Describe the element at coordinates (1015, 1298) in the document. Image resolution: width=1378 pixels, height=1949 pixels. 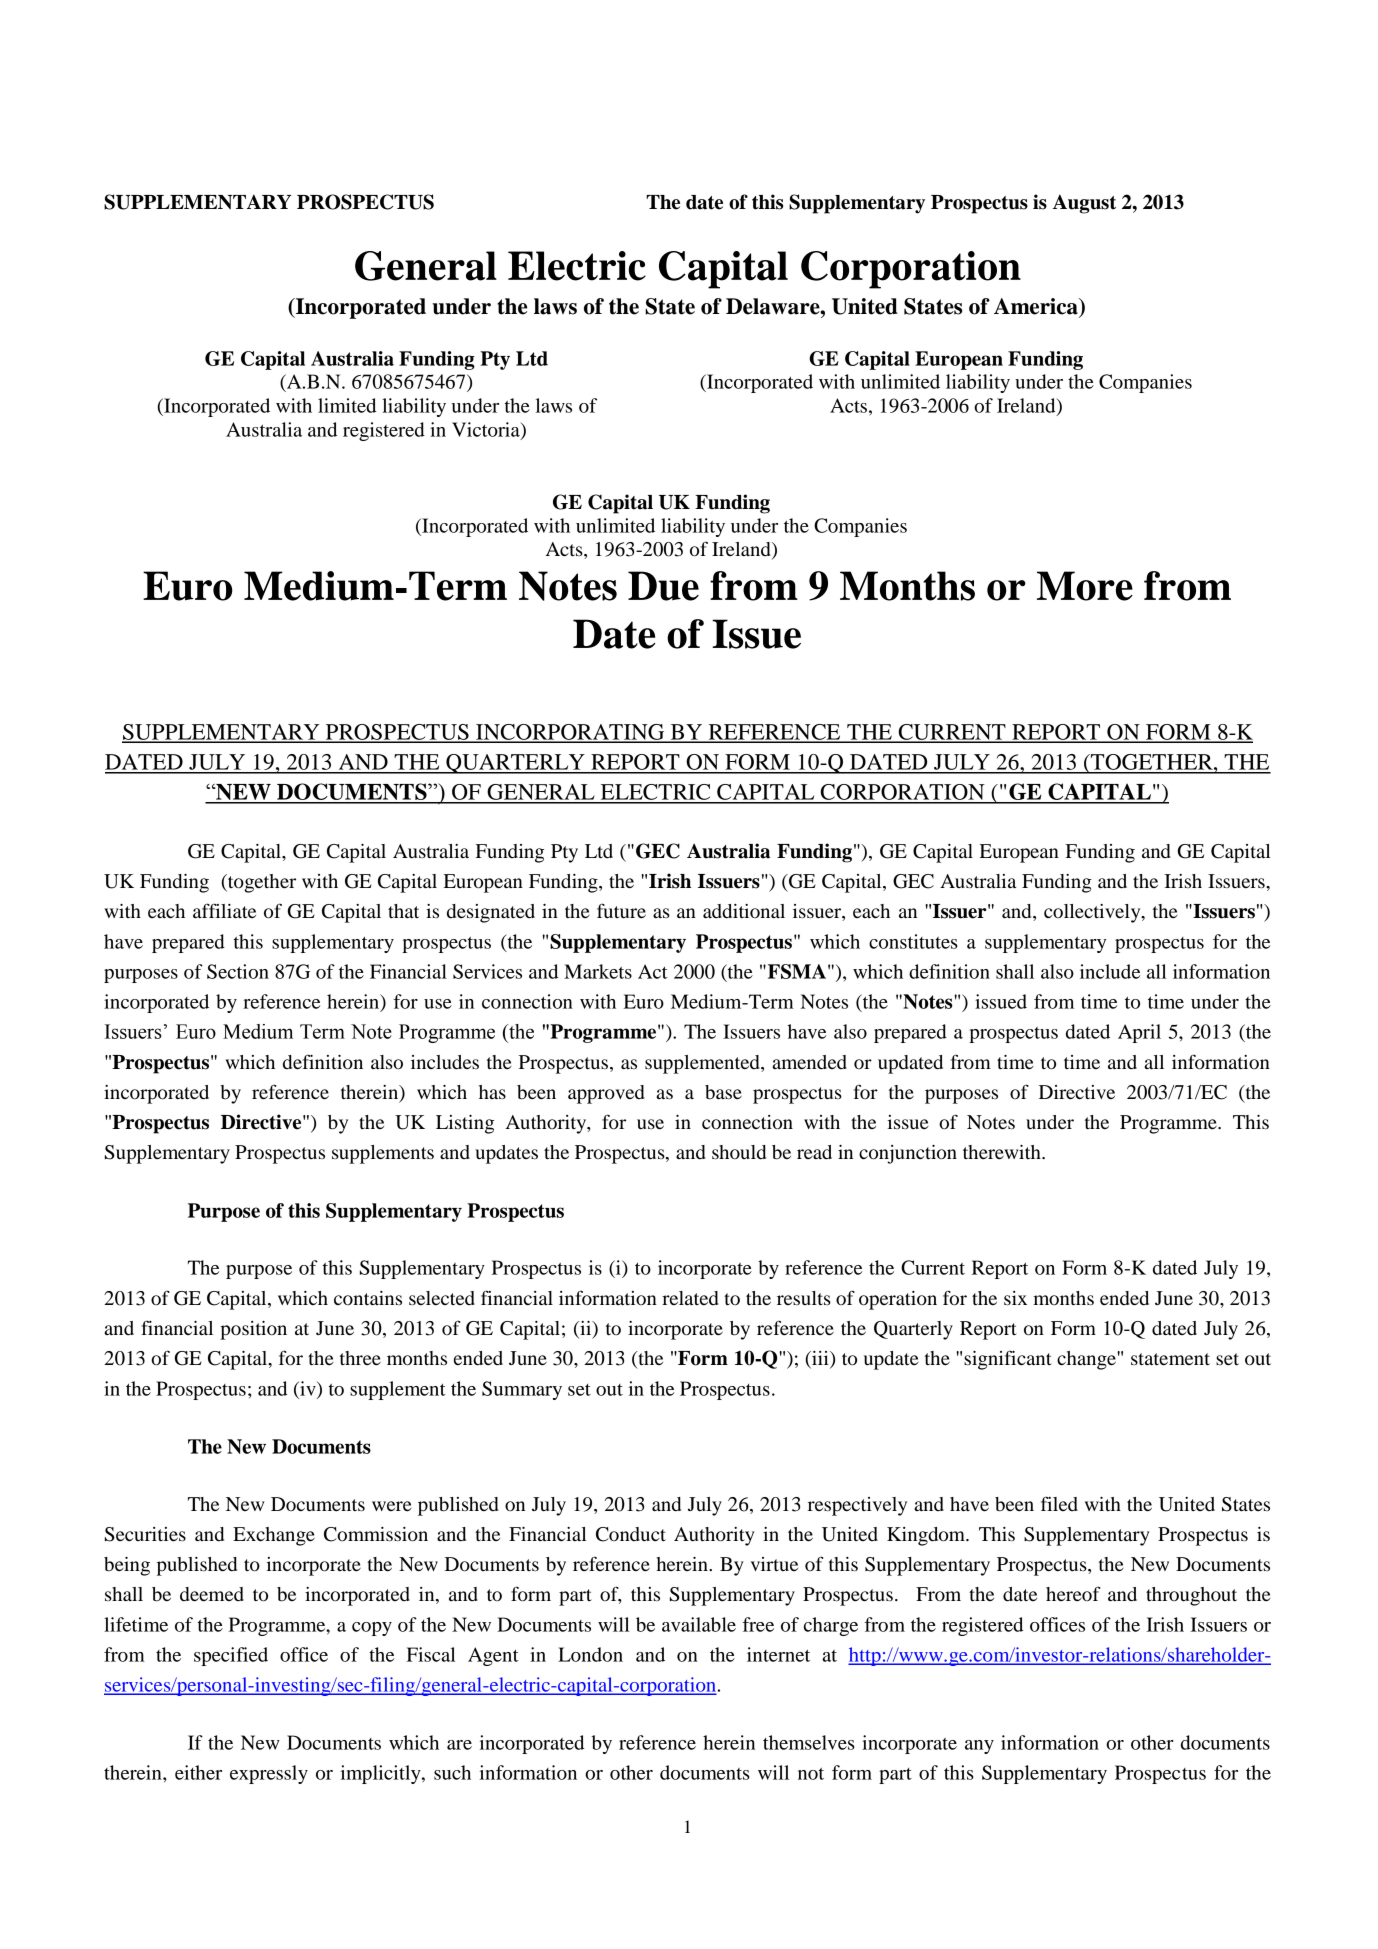
I see `six` at that location.
